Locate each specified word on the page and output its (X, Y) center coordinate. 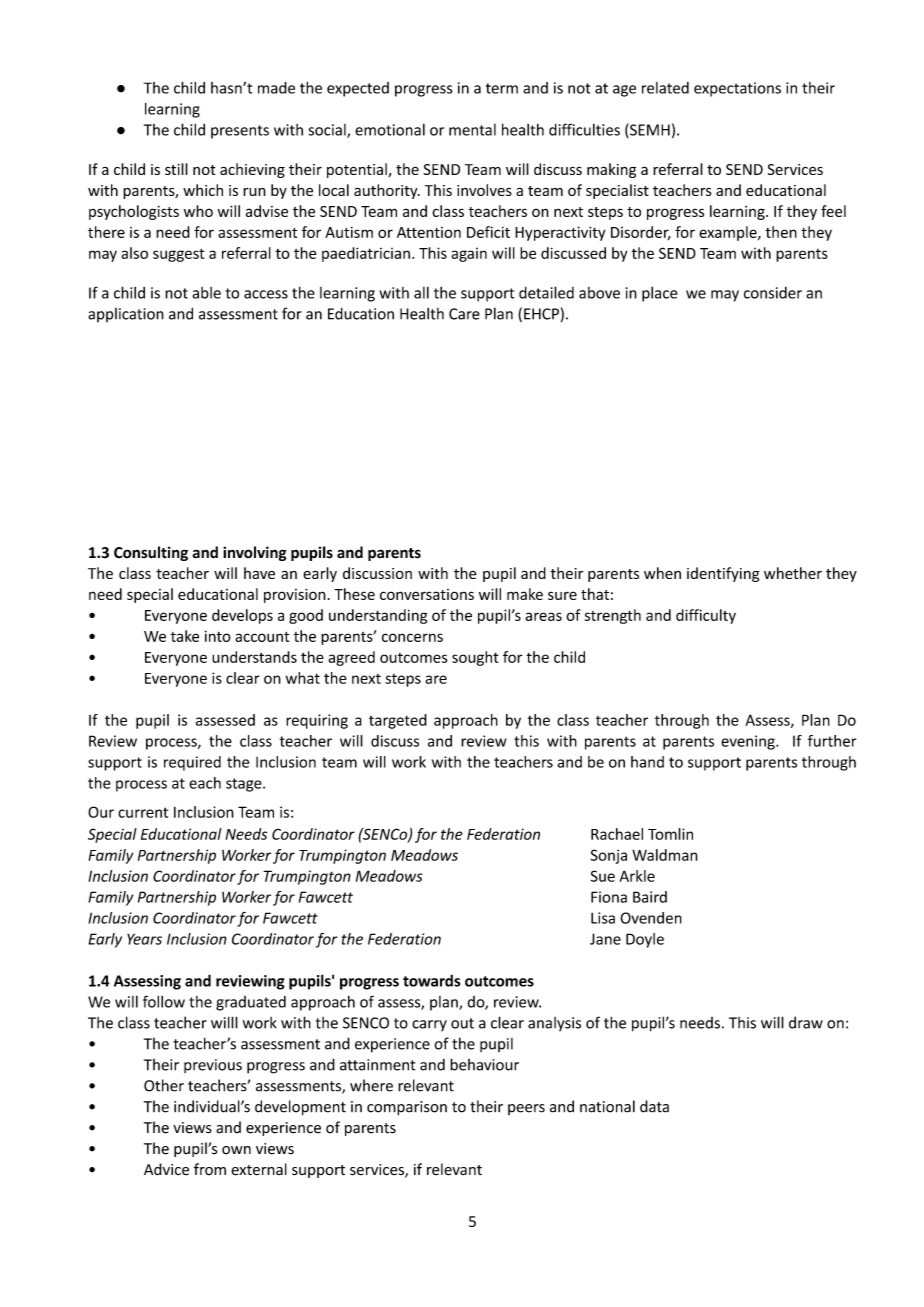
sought (475, 658)
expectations (737, 89)
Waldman (665, 855)
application (126, 315)
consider (773, 292)
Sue (603, 876)
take (185, 636)
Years (144, 939)
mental (472, 130)
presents (240, 132)
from (210, 1169)
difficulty (706, 616)
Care (464, 314)
